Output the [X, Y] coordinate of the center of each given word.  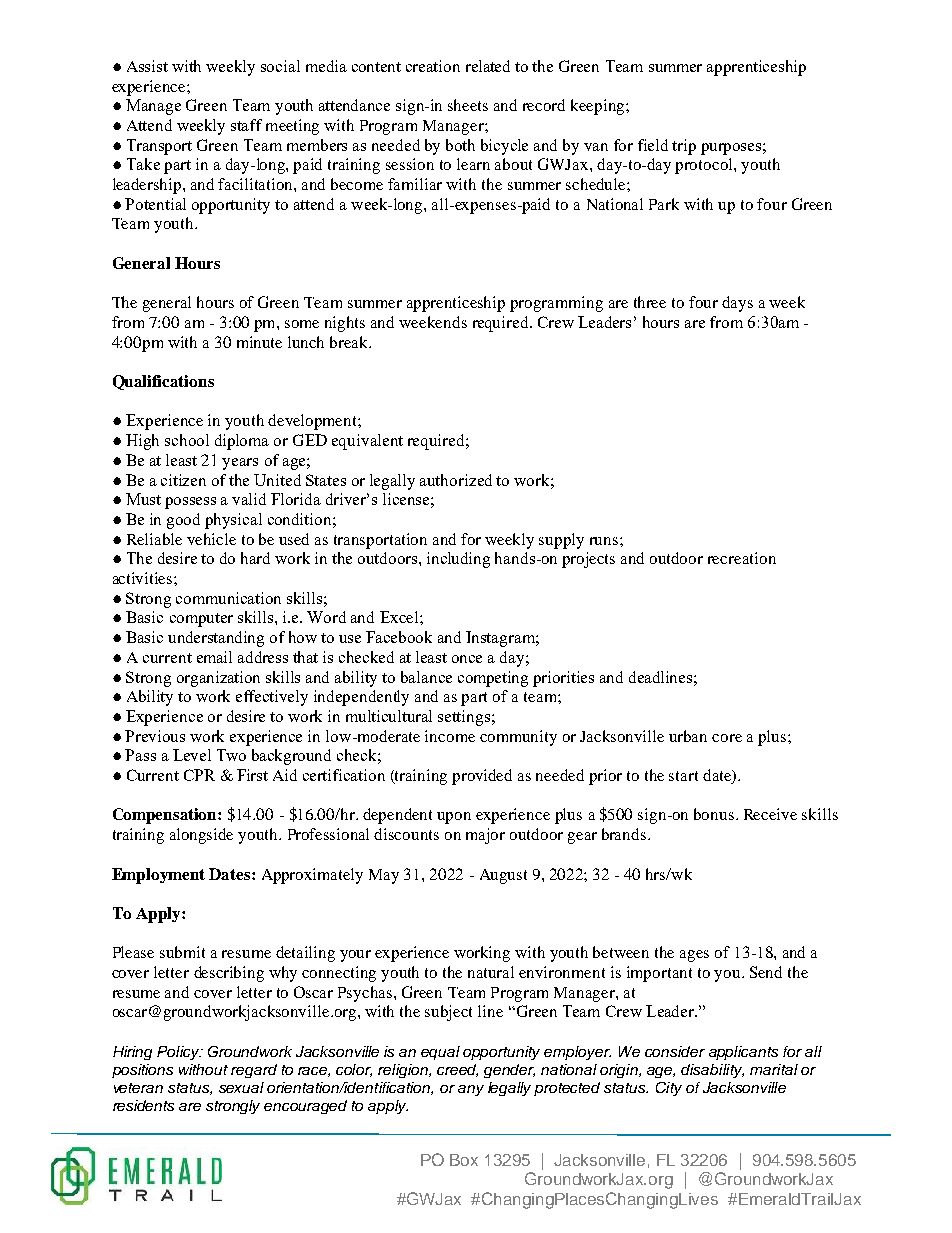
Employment [158, 876]
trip [684, 147]
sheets [468, 105]
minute [259, 342]
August [503, 876]
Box [464, 1160]
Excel [400, 617]
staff [246, 125]
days [737, 304]
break [350, 342]
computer [201, 620]
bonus [714, 814]
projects [588, 560]
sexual [241, 1087]
